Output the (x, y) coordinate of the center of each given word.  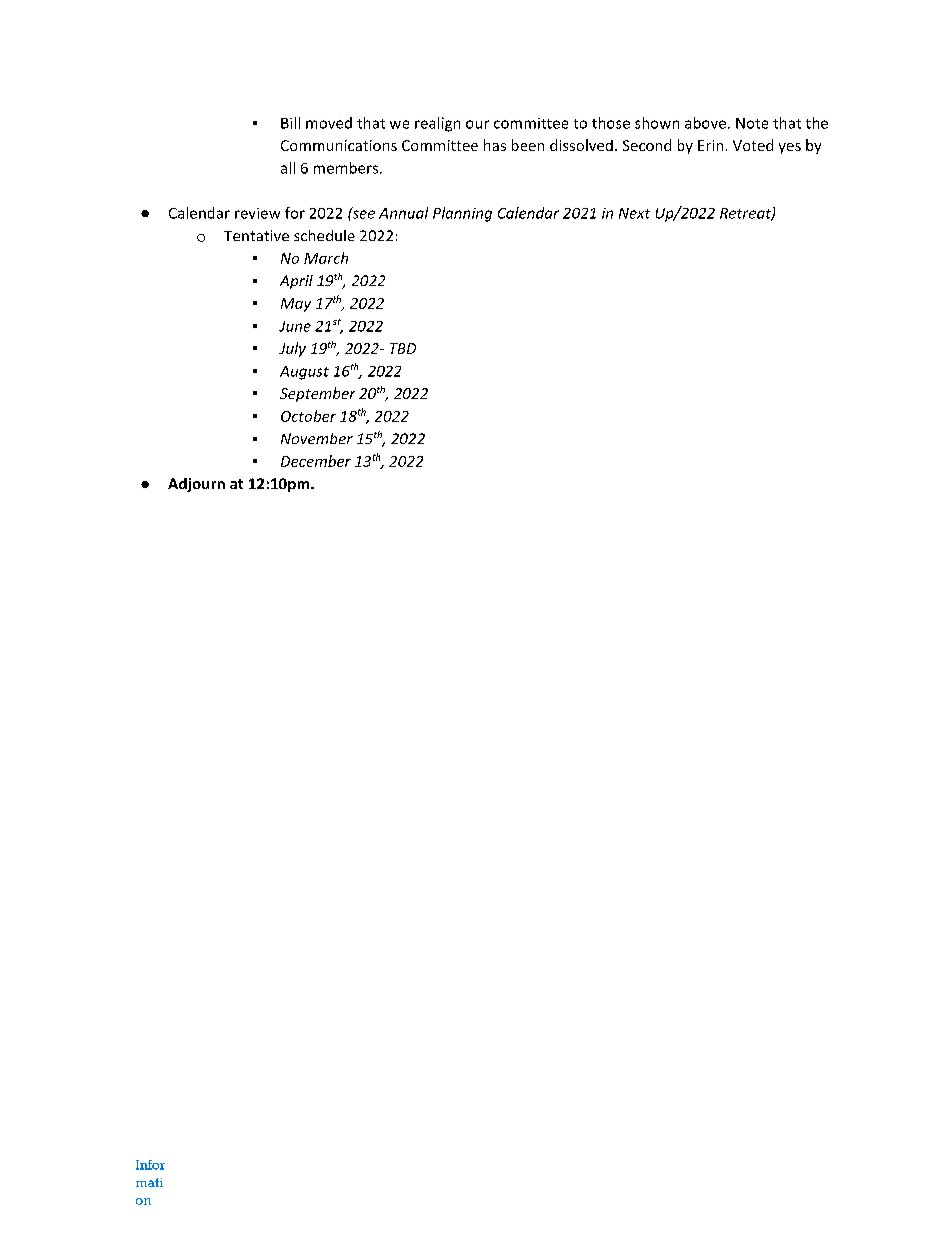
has (495, 145)
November (317, 438)
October (308, 416)
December (316, 461)
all (288, 168)
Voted (753, 145)
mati (149, 1182)
